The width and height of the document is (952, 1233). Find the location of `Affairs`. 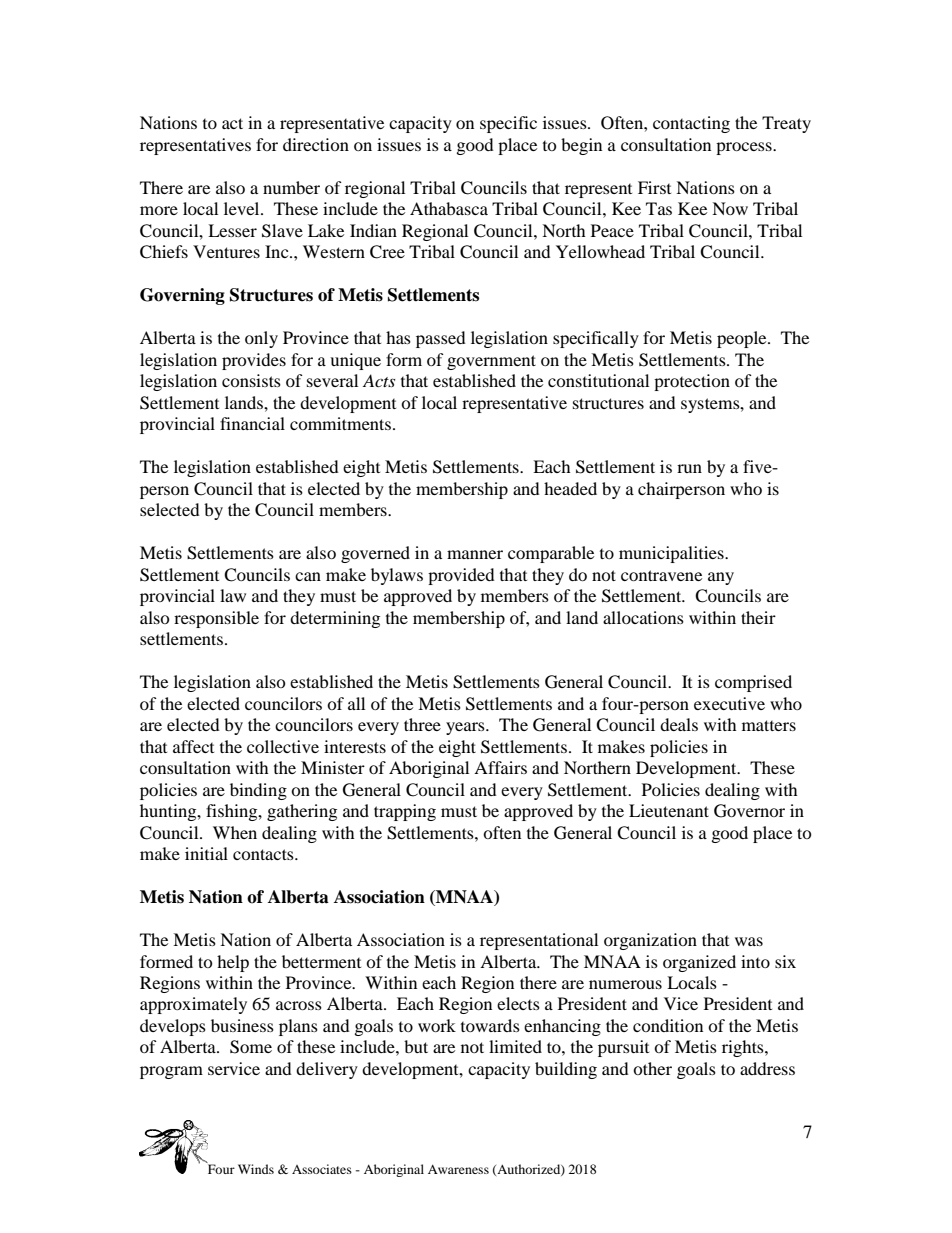

Affairs is located at coordinates (500, 767).
